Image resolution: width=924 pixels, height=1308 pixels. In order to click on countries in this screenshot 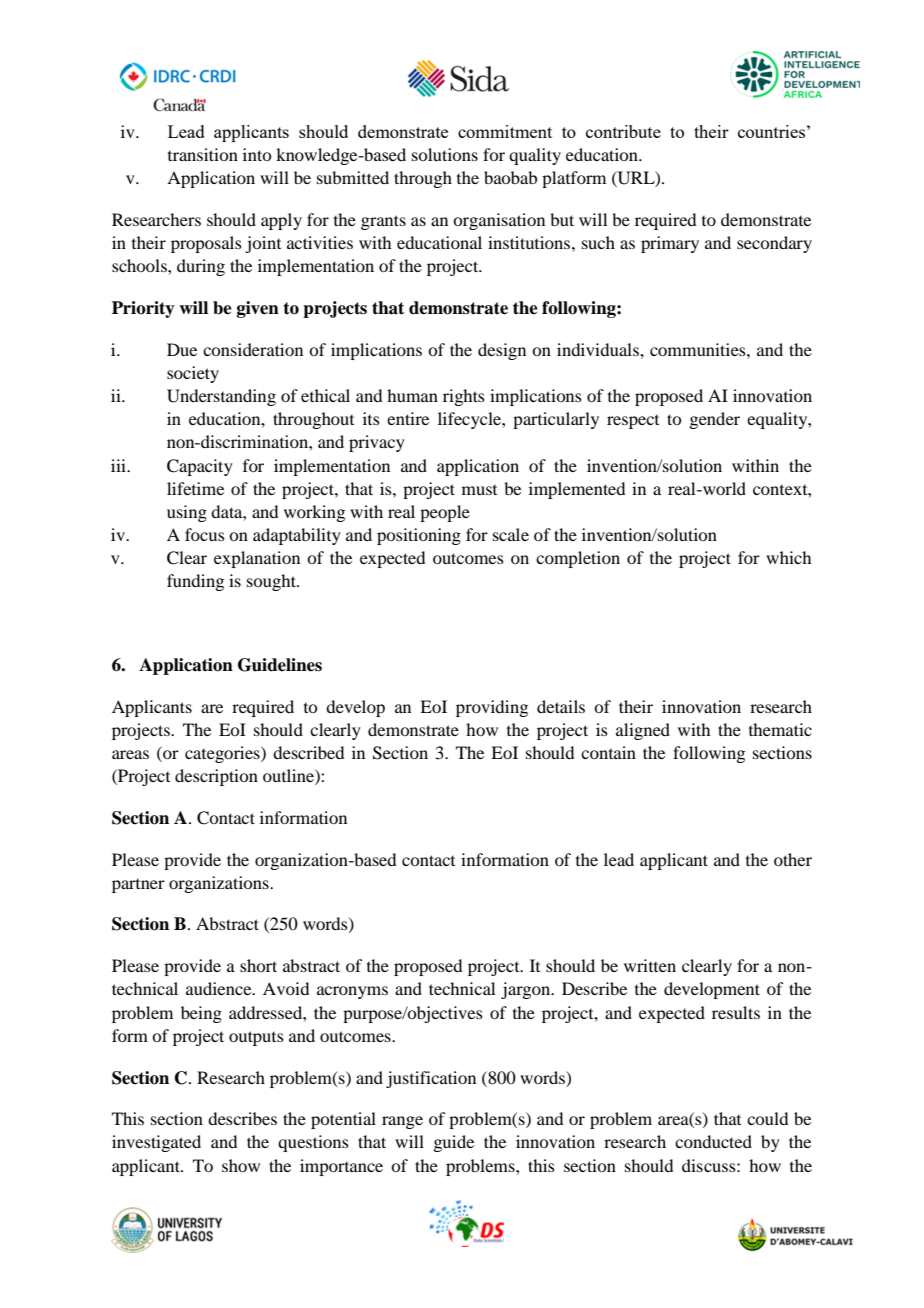, I will do `click(771, 131)`.
